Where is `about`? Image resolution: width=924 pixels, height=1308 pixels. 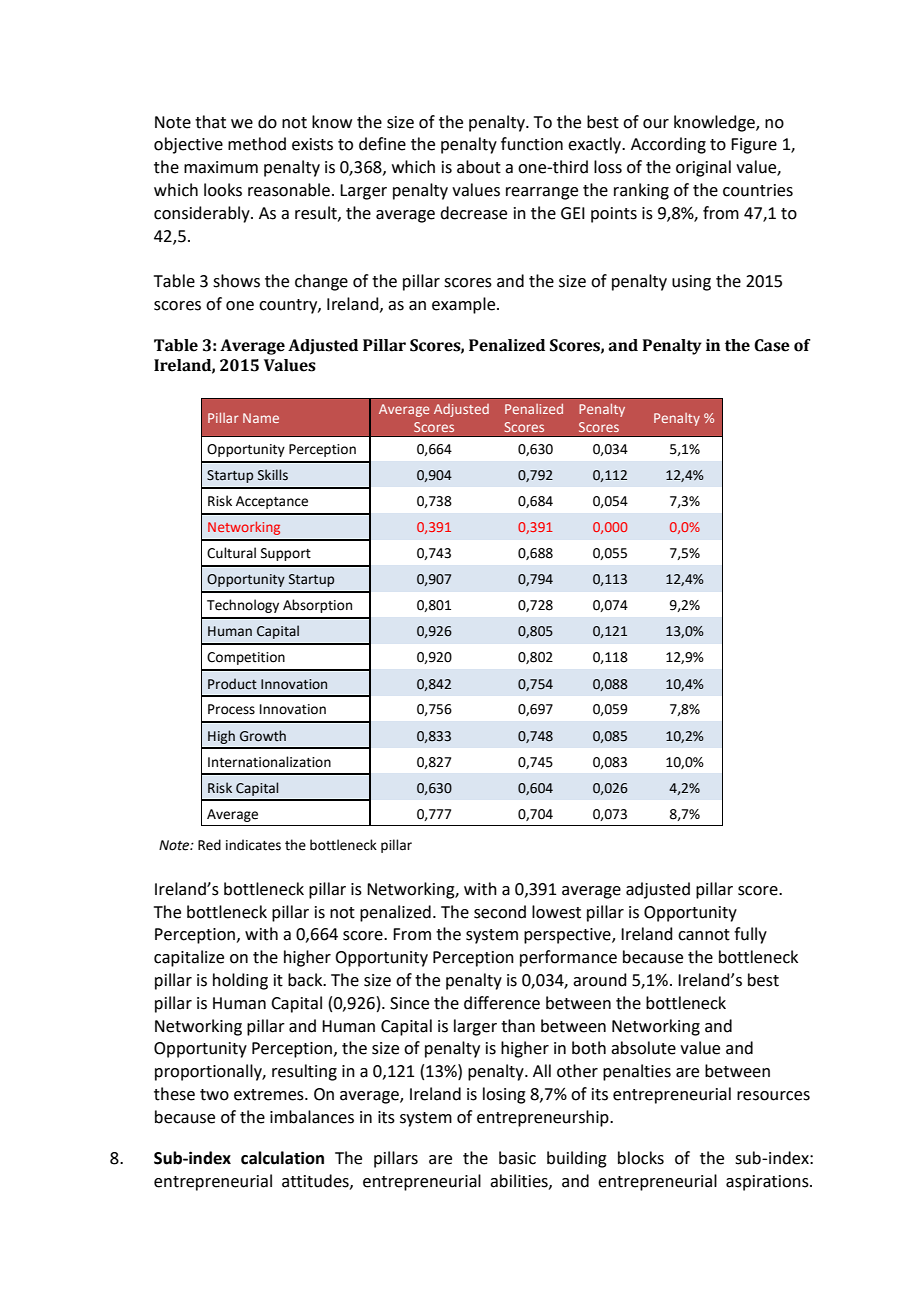
about is located at coordinates (479, 167).
